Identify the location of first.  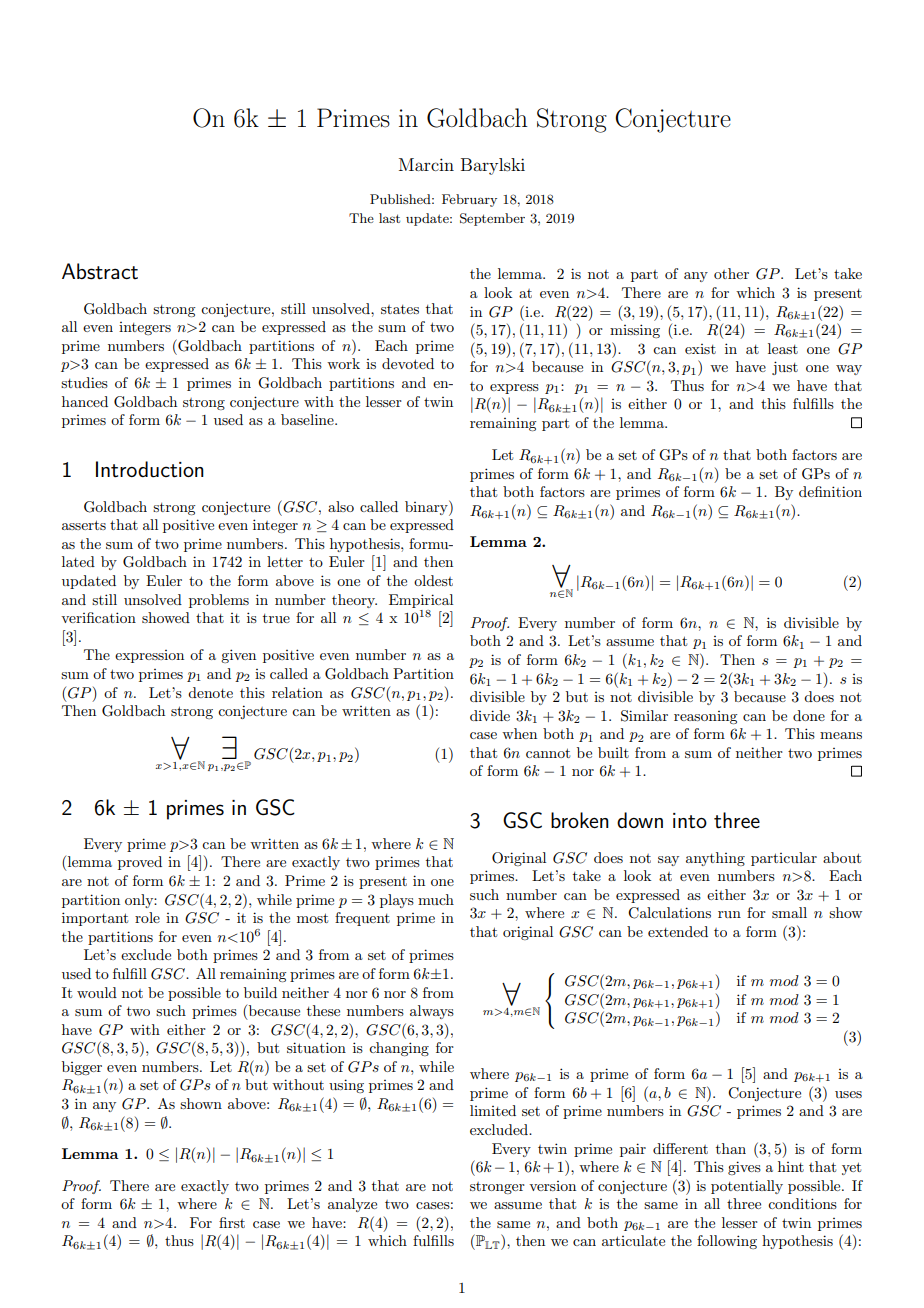
(232, 1222).
